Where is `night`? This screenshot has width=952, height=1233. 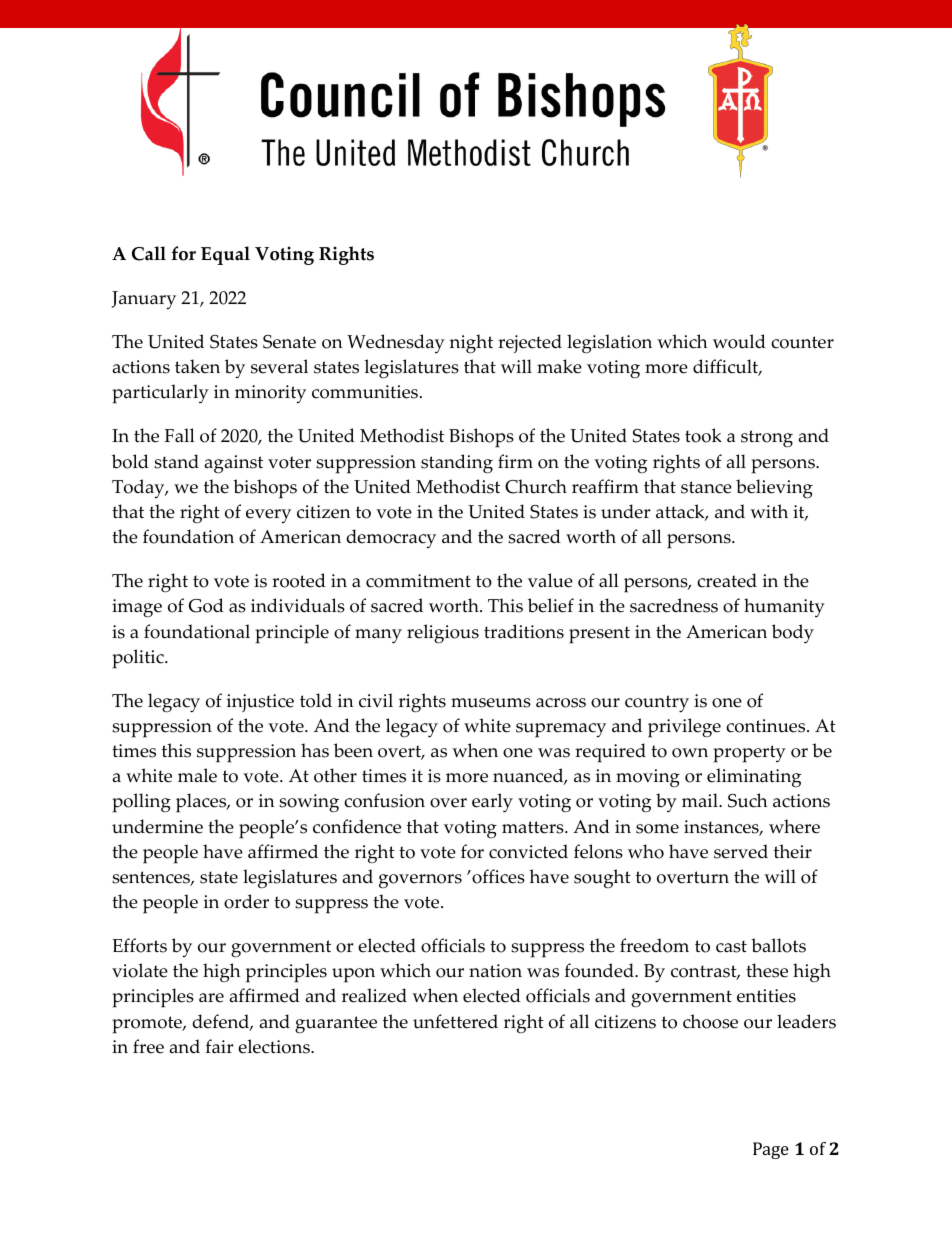 night is located at coordinates (471, 344).
